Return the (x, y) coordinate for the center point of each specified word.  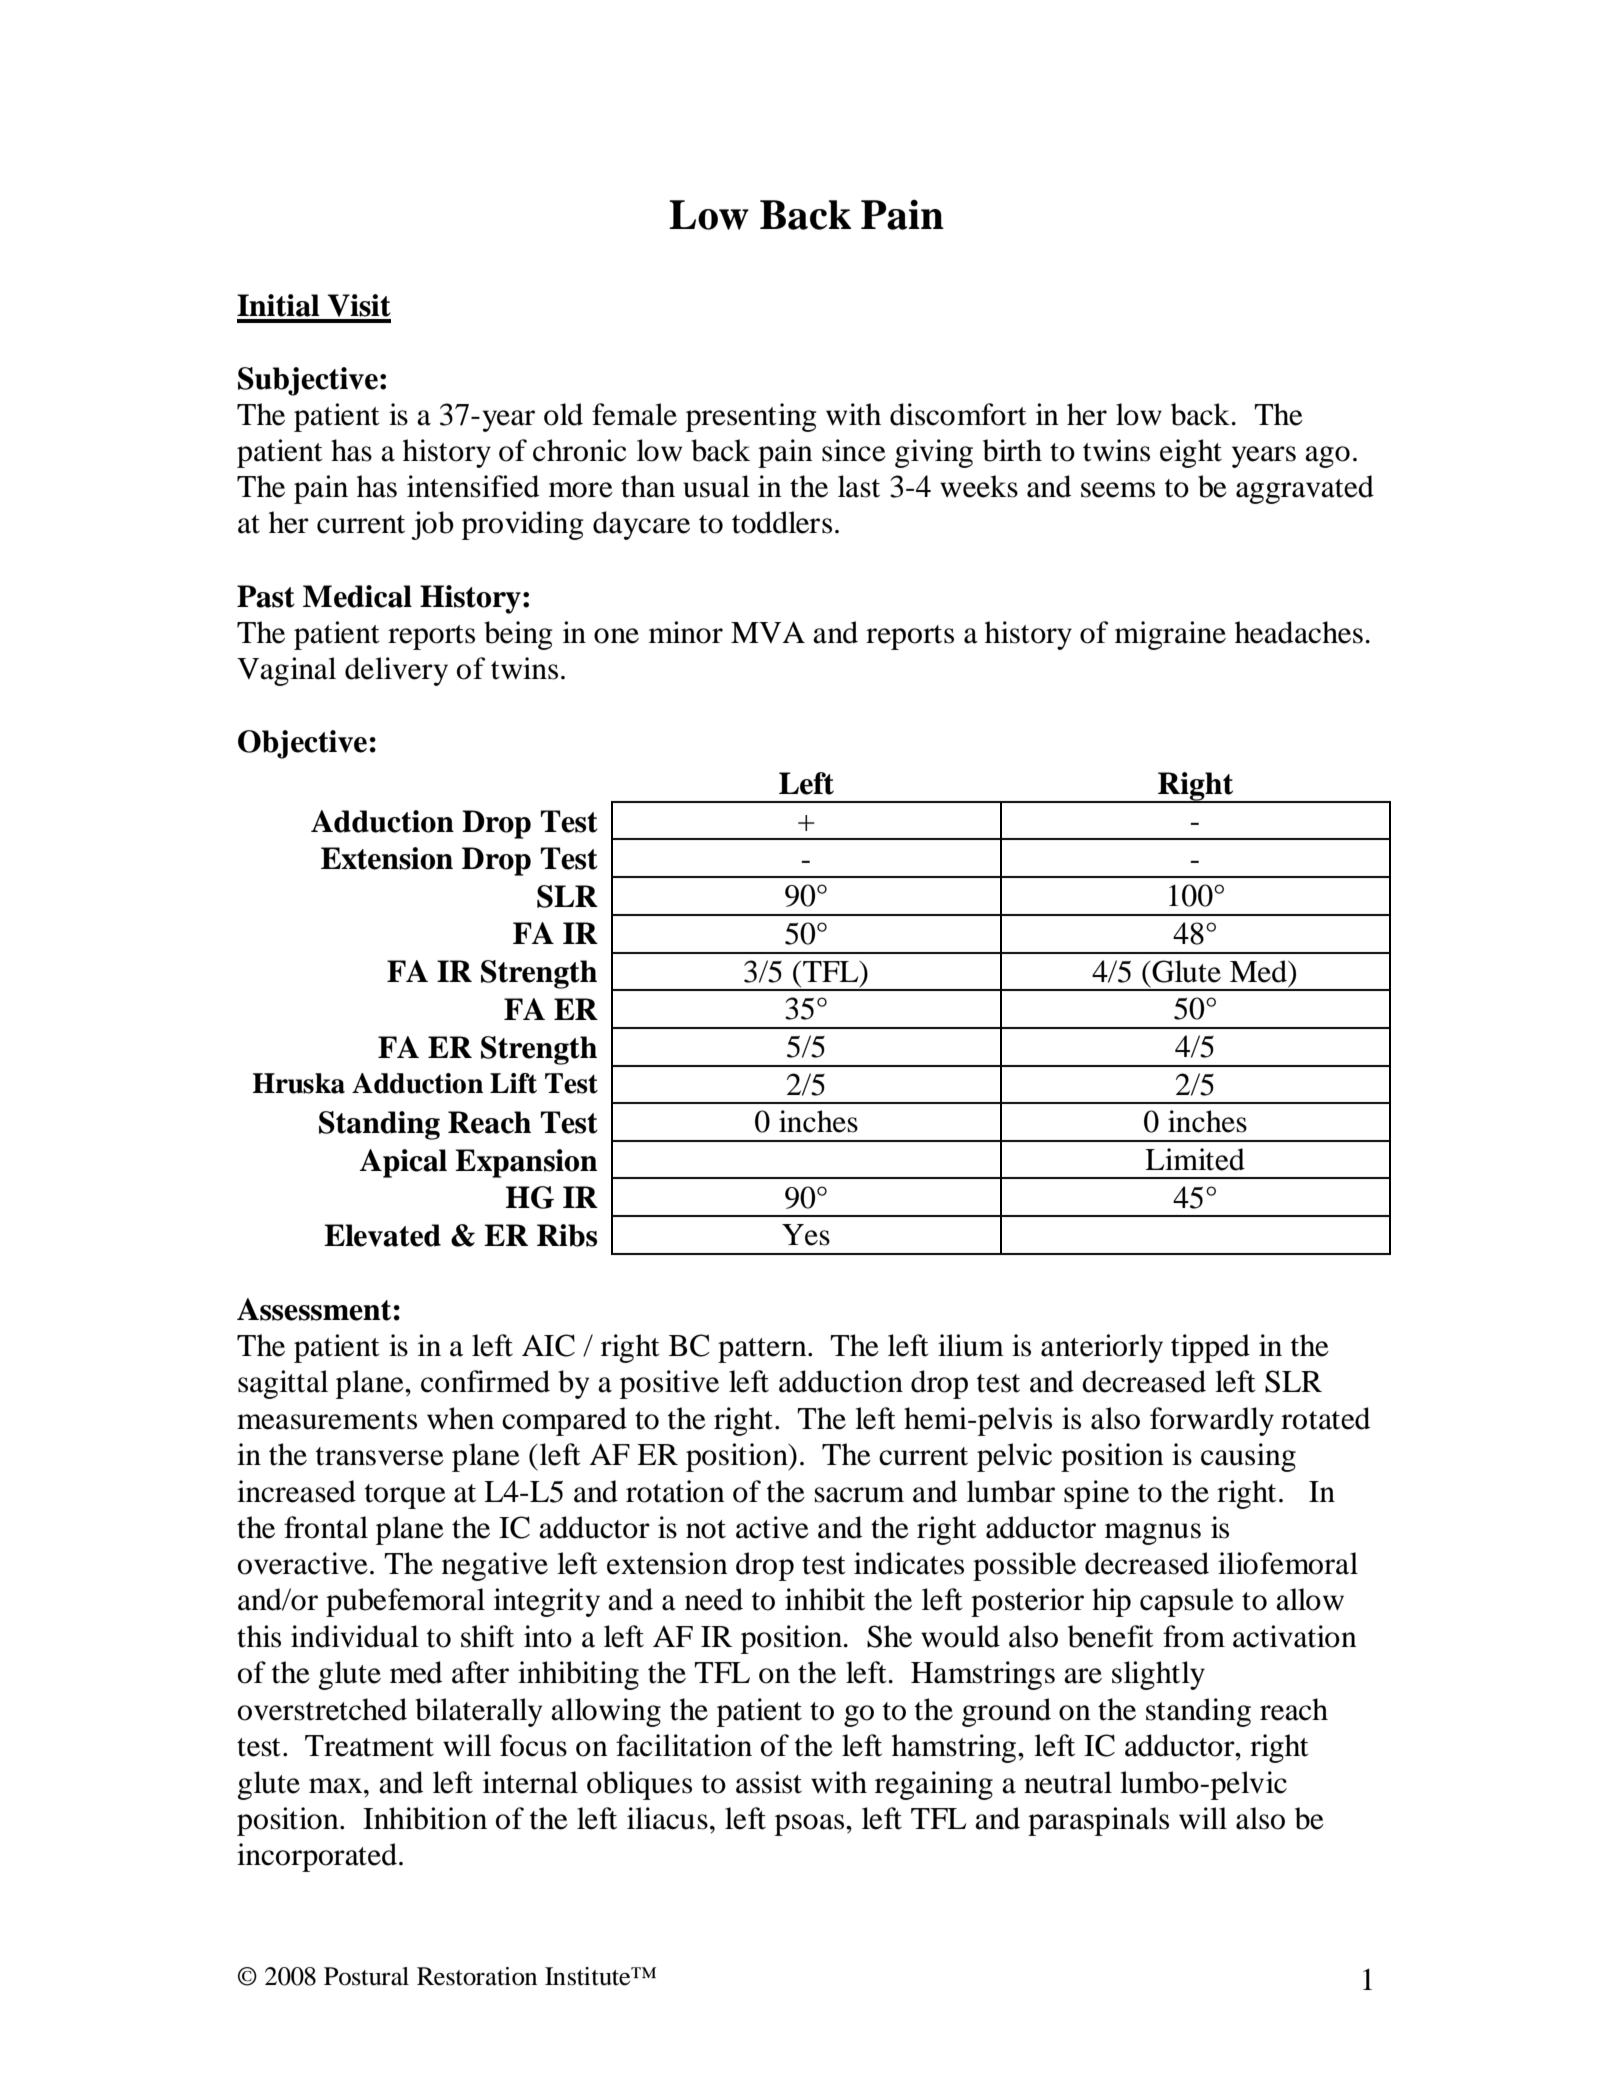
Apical (403, 1163)
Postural (366, 1976)
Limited (1195, 1159)
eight (1191, 453)
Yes (806, 1235)
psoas (811, 1825)
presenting (751, 417)
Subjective (308, 381)
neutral (1068, 1782)
